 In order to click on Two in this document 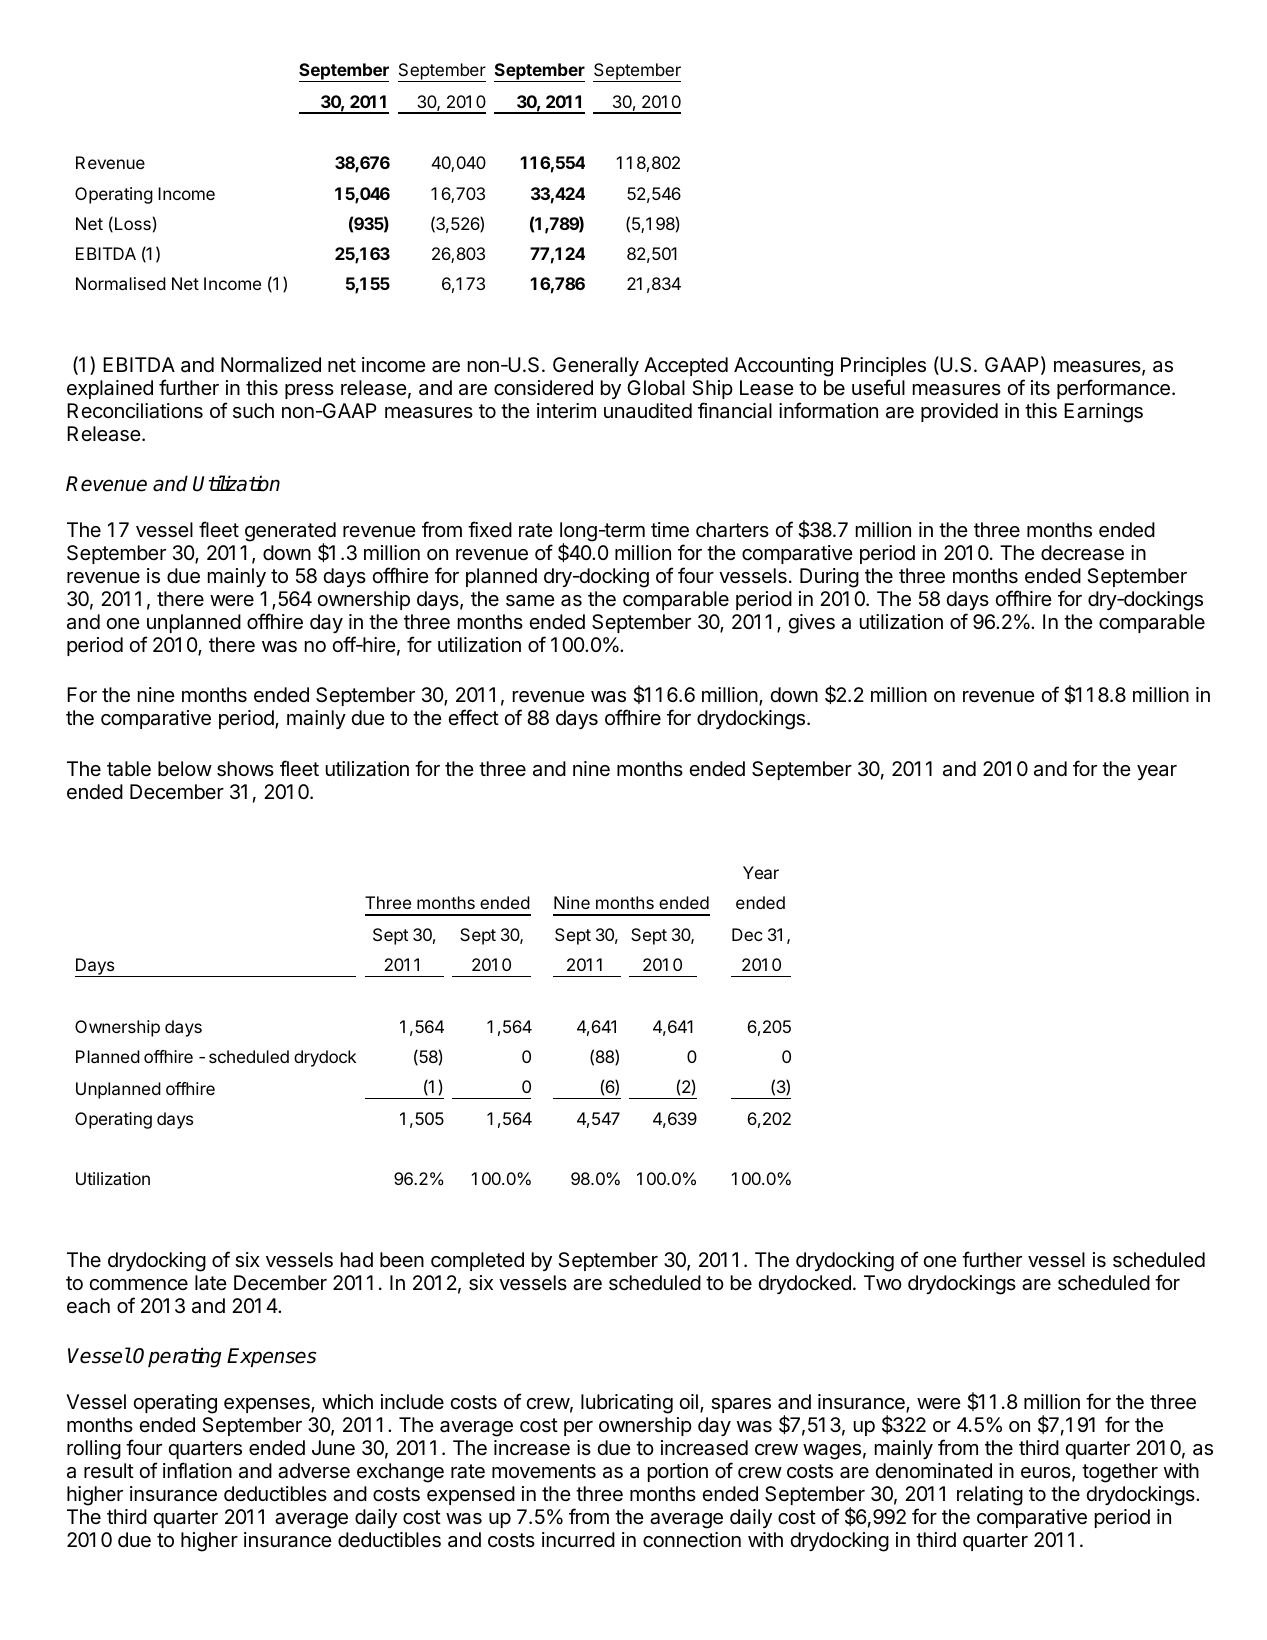, I will do `click(883, 1282)`.
